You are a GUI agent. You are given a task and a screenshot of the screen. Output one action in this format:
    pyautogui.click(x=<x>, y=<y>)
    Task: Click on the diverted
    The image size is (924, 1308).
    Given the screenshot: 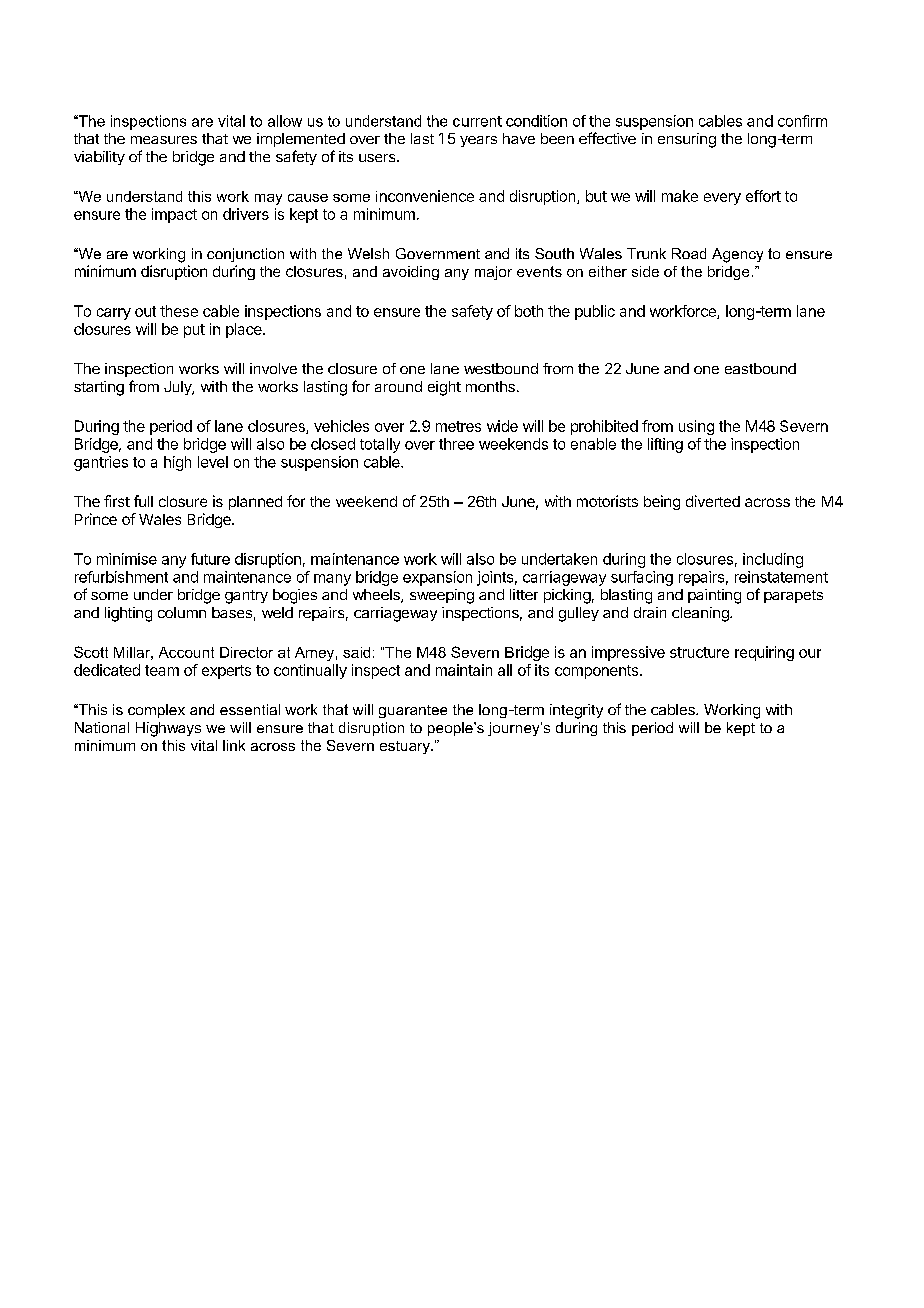 What is the action you would take?
    pyautogui.click(x=713, y=501)
